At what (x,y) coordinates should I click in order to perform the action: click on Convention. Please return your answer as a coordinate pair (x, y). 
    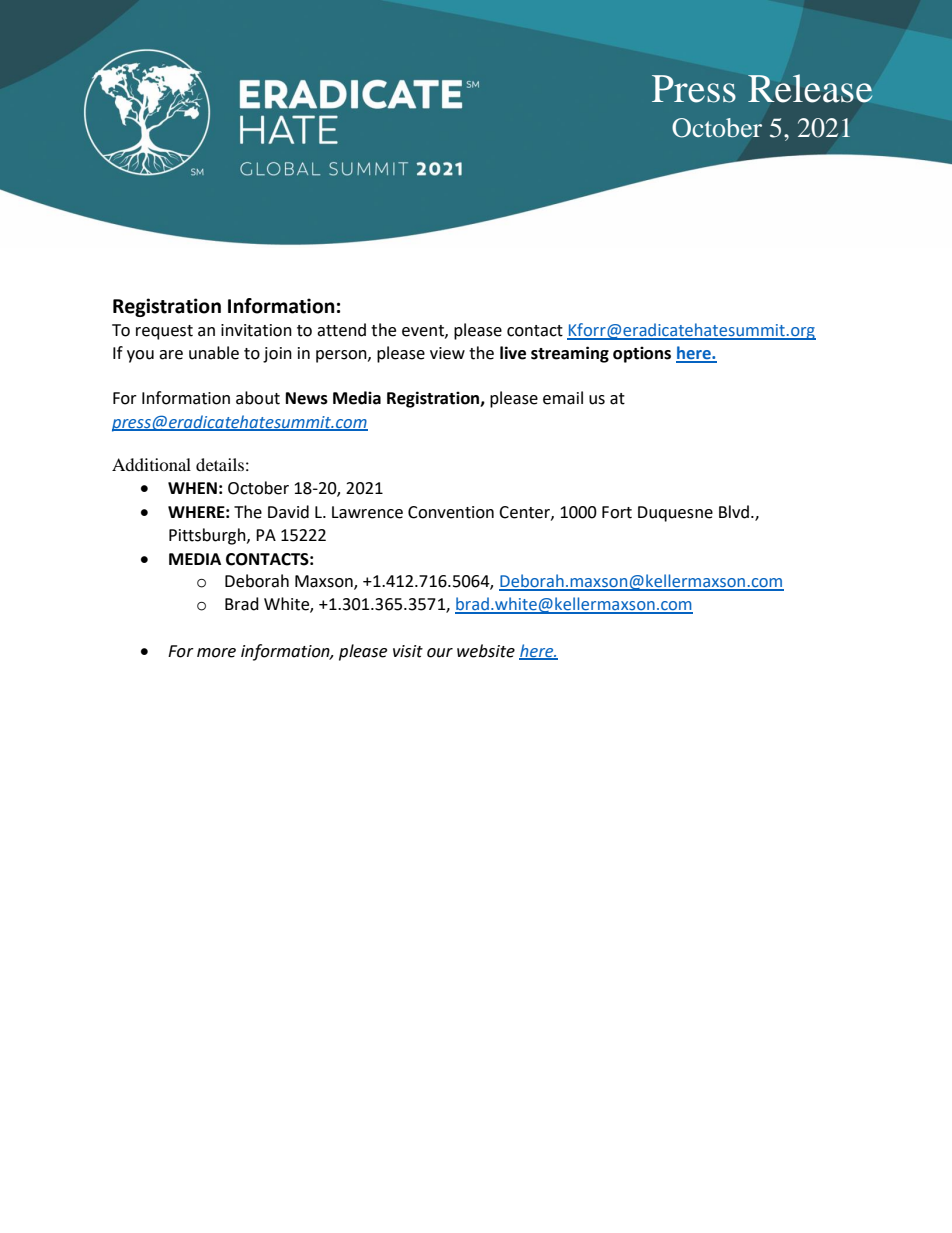
    Looking at the image, I should click on (451, 512).
